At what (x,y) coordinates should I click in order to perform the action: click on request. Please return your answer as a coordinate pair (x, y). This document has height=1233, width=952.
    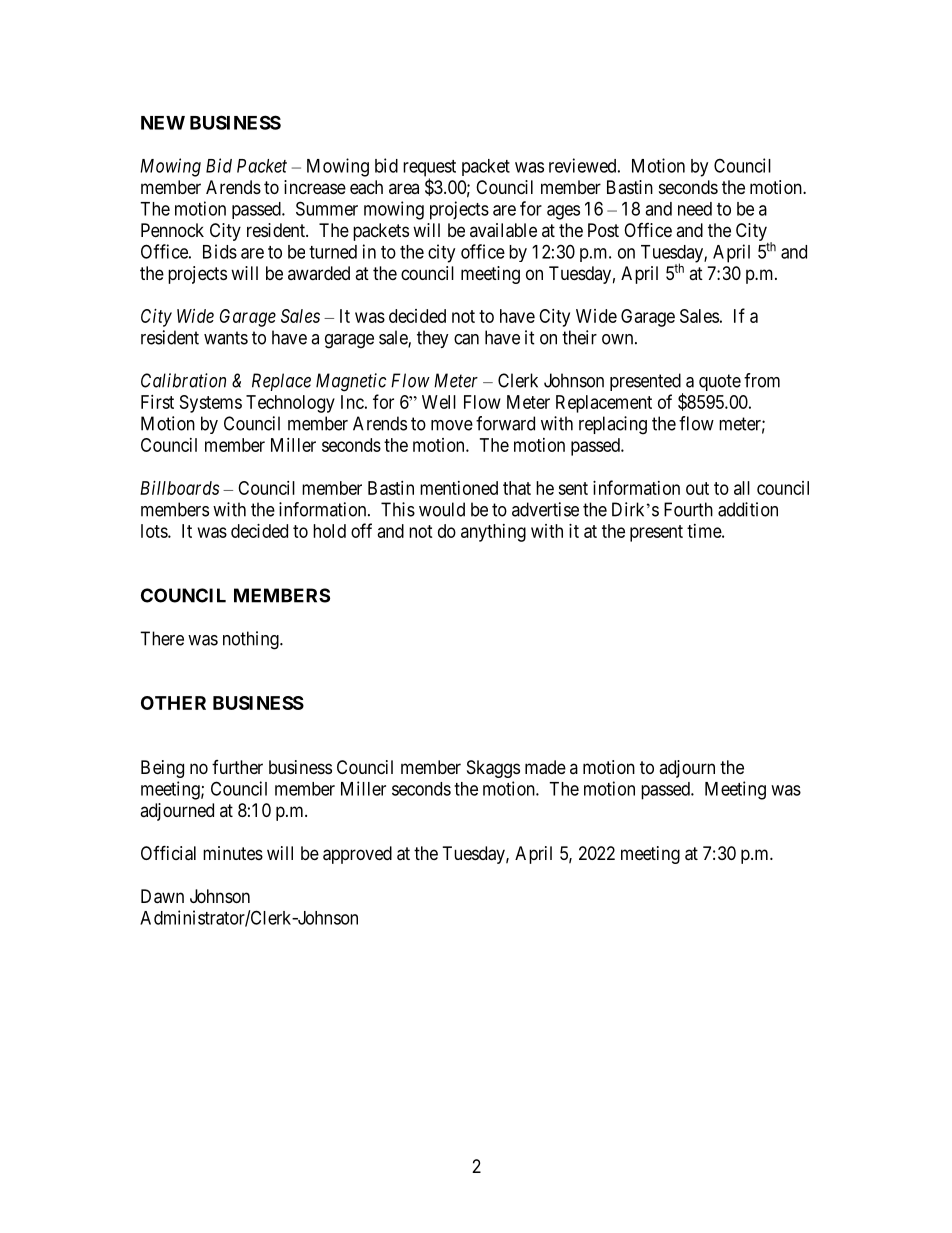
    Looking at the image, I should click on (429, 169).
